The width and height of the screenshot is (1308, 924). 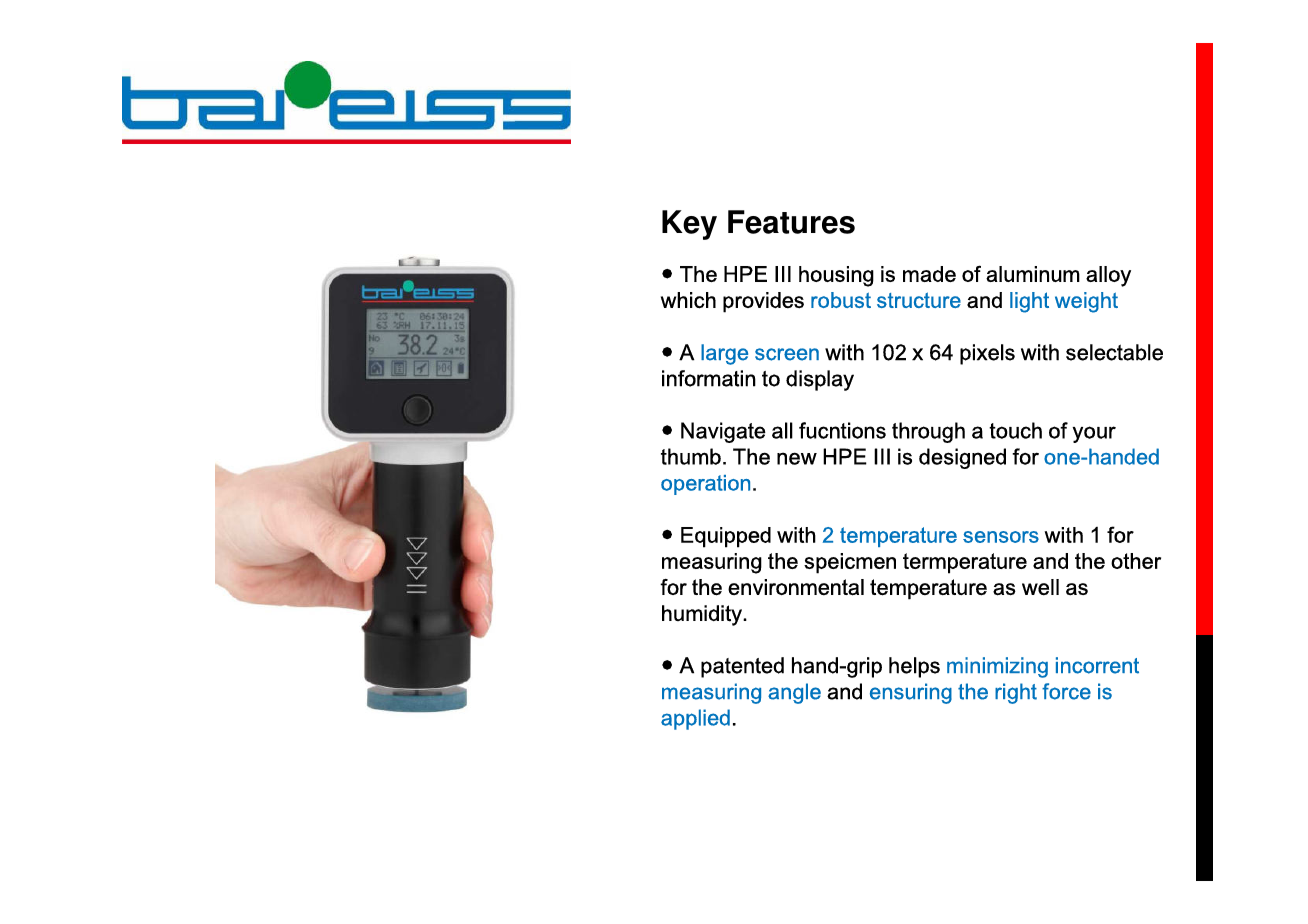 What do you see at coordinates (695, 719) in the screenshot?
I see `applied` at bounding box center [695, 719].
